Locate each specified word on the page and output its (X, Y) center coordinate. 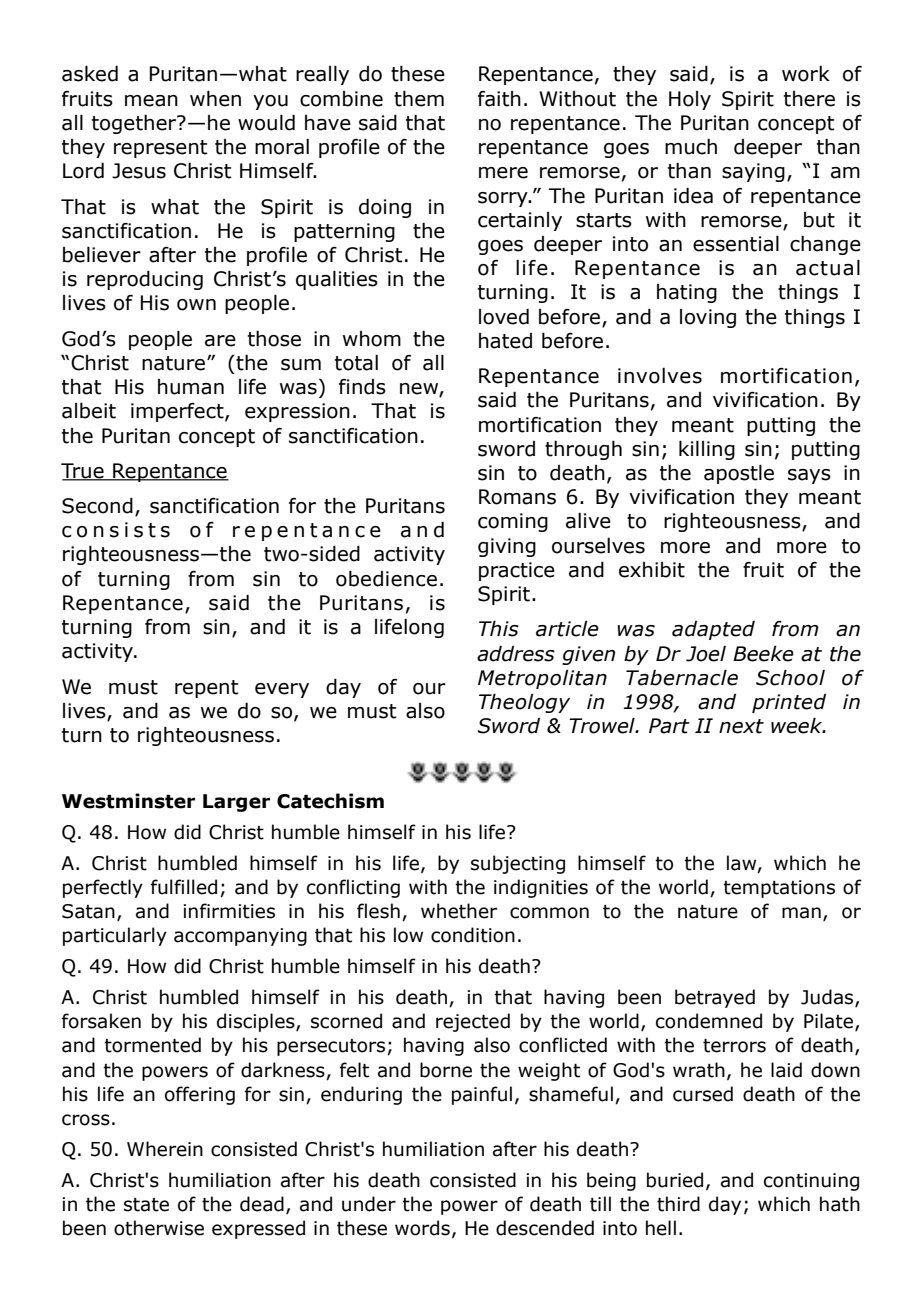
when (215, 98)
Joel (706, 654)
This (499, 628)
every (282, 690)
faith (499, 99)
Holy (690, 100)
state (146, 1205)
